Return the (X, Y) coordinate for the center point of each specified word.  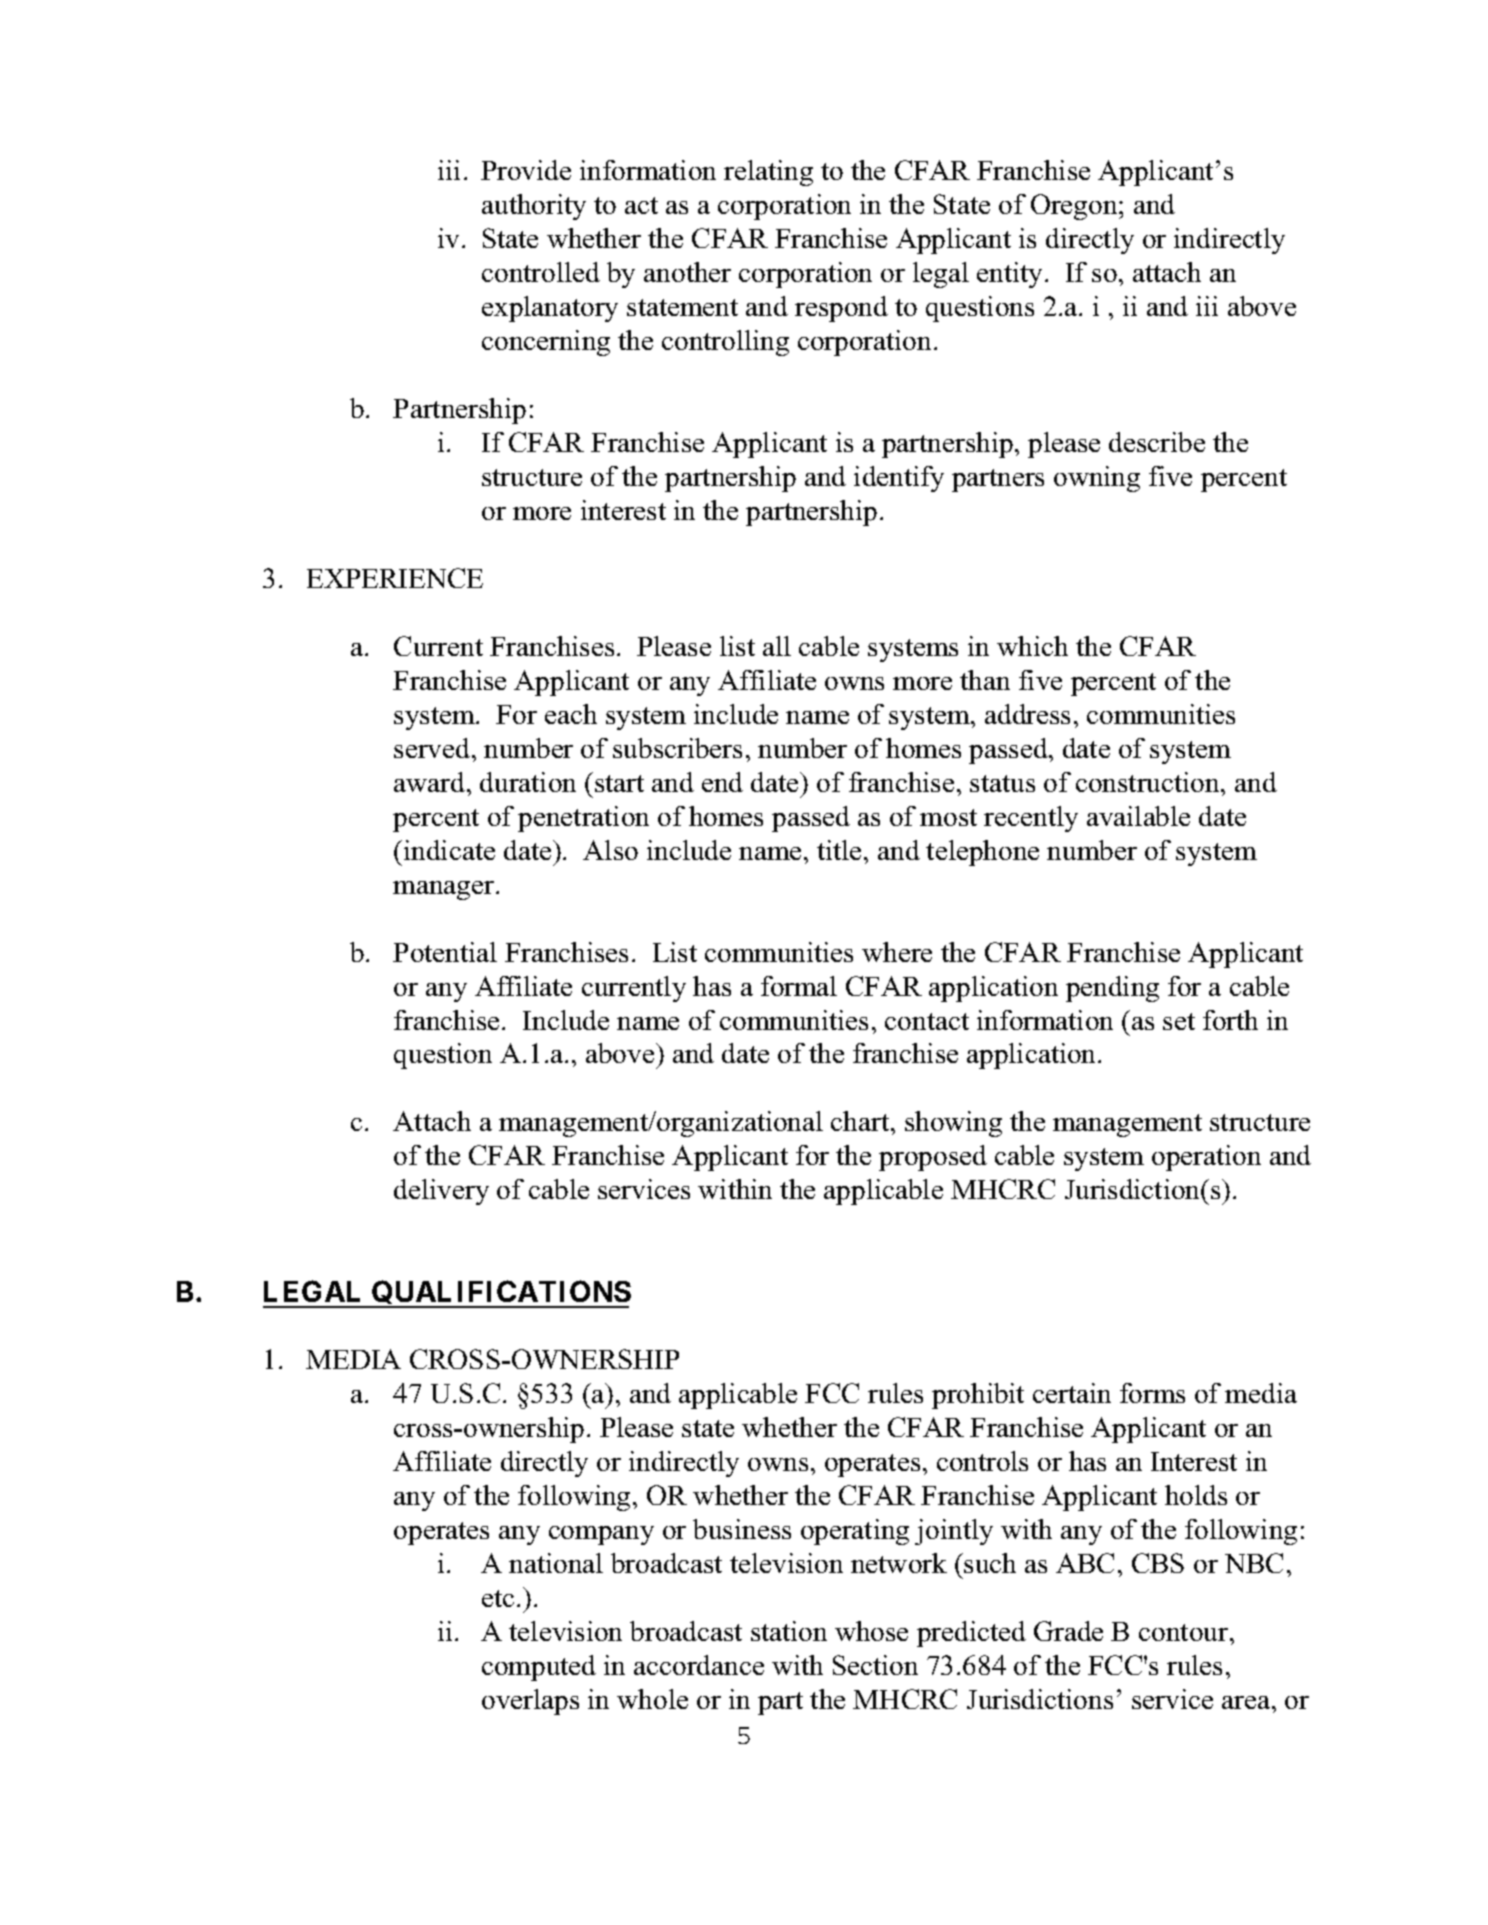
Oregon (1075, 207)
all (777, 646)
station (789, 1631)
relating (768, 173)
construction (1149, 782)
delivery (441, 1192)
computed (539, 1668)
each (571, 714)
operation (1206, 1158)
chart (861, 1121)
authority (534, 207)
